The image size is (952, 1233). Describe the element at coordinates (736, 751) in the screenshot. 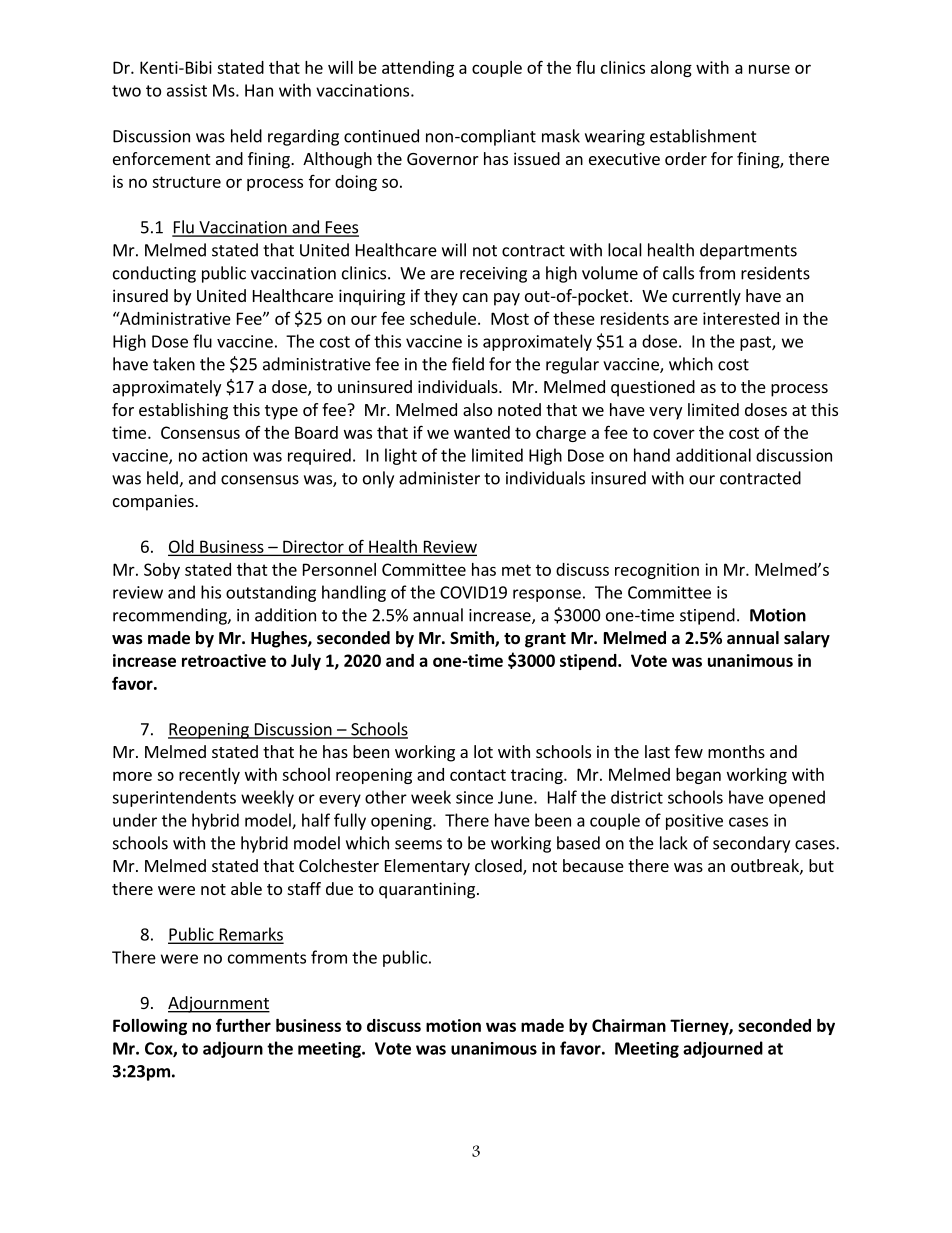

I see `months` at that location.
